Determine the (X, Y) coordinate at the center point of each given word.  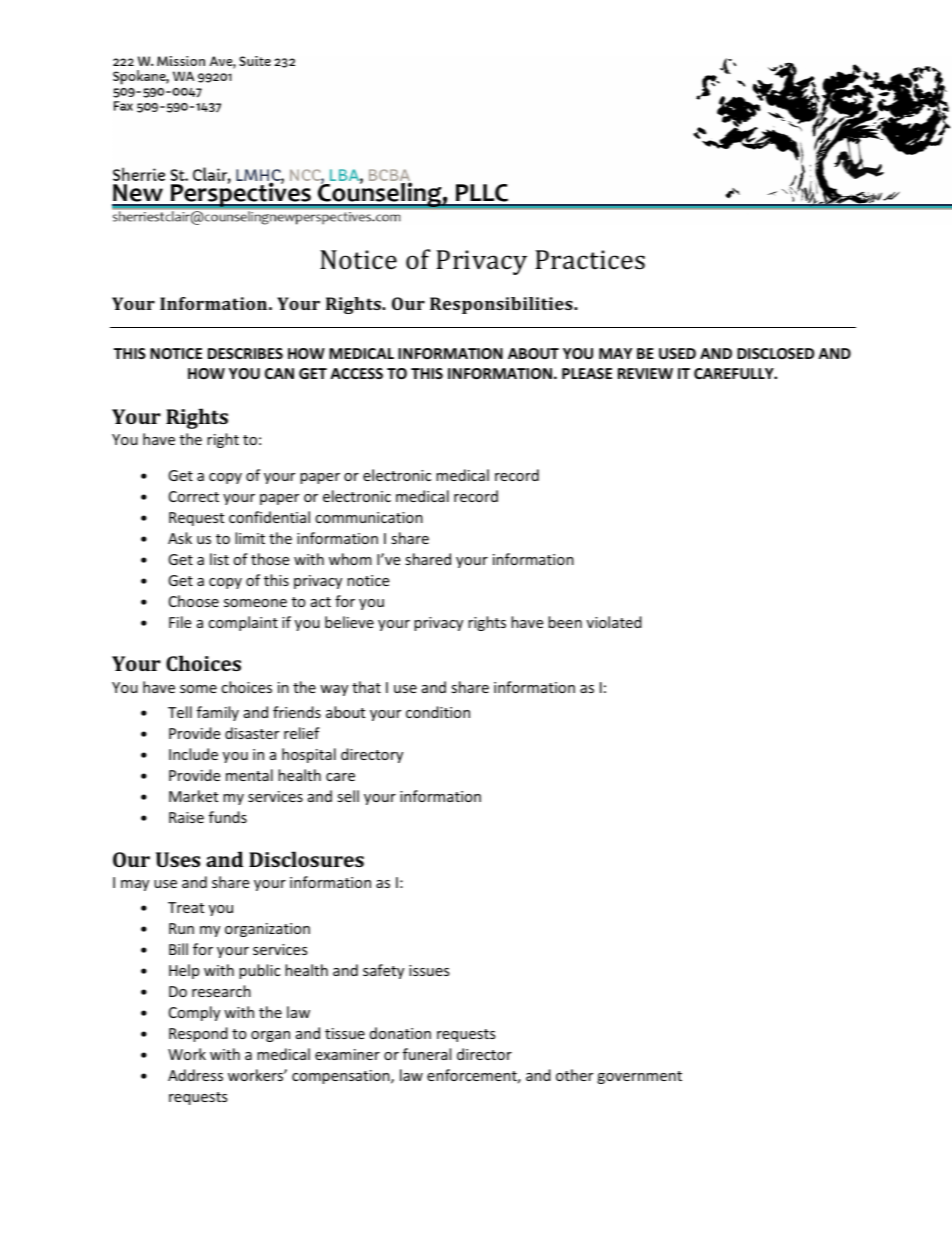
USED (677, 353)
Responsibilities (502, 305)
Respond (198, 1034)
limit (250, 538)
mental (249, 775)
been (565, 622)
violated (614, 622)
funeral (427, 1054)
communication (369, 517)
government (639, 1077)
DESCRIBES (245, 353)
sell (348, 796)
